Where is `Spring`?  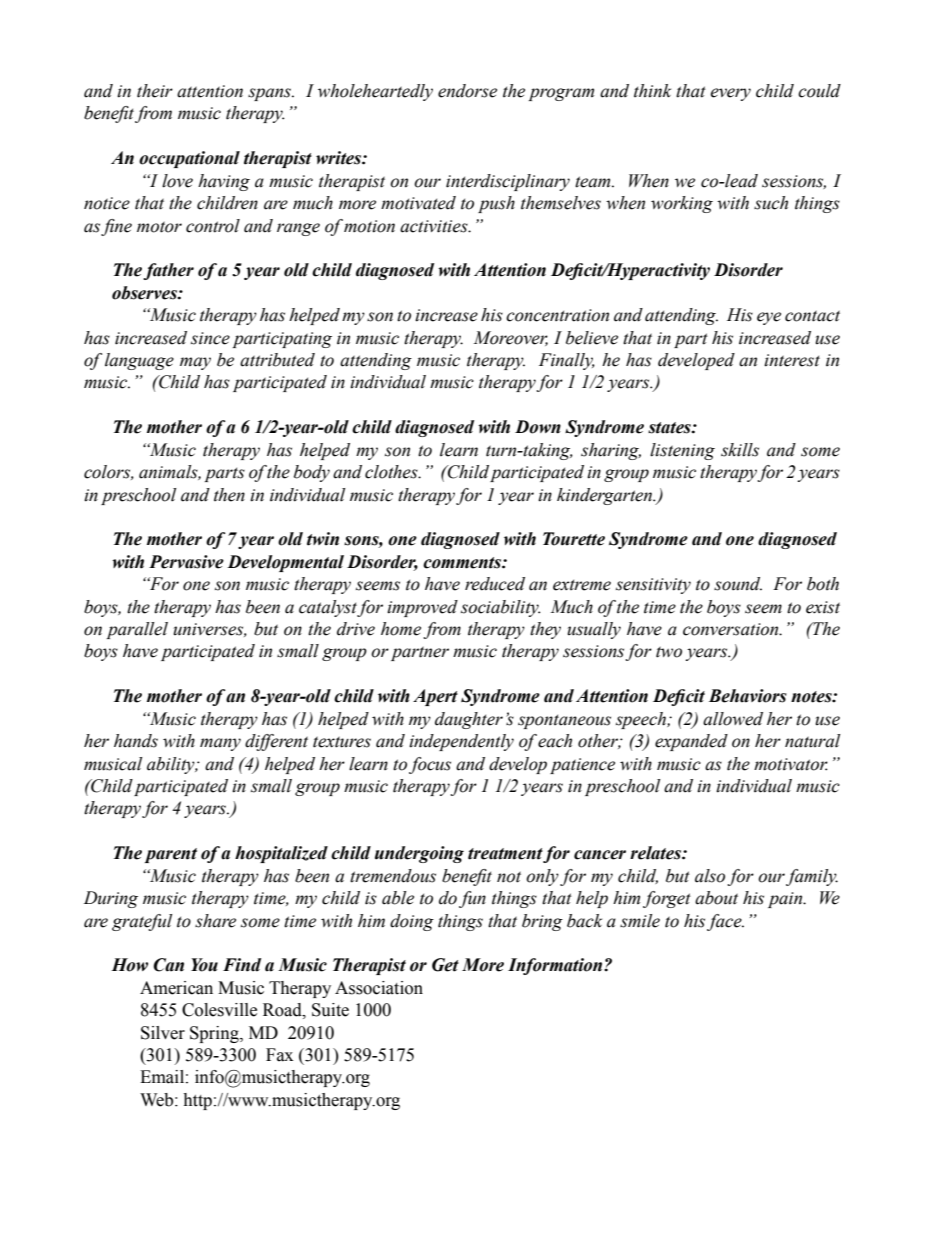 Spring is located at coordinates (215, 1034).
